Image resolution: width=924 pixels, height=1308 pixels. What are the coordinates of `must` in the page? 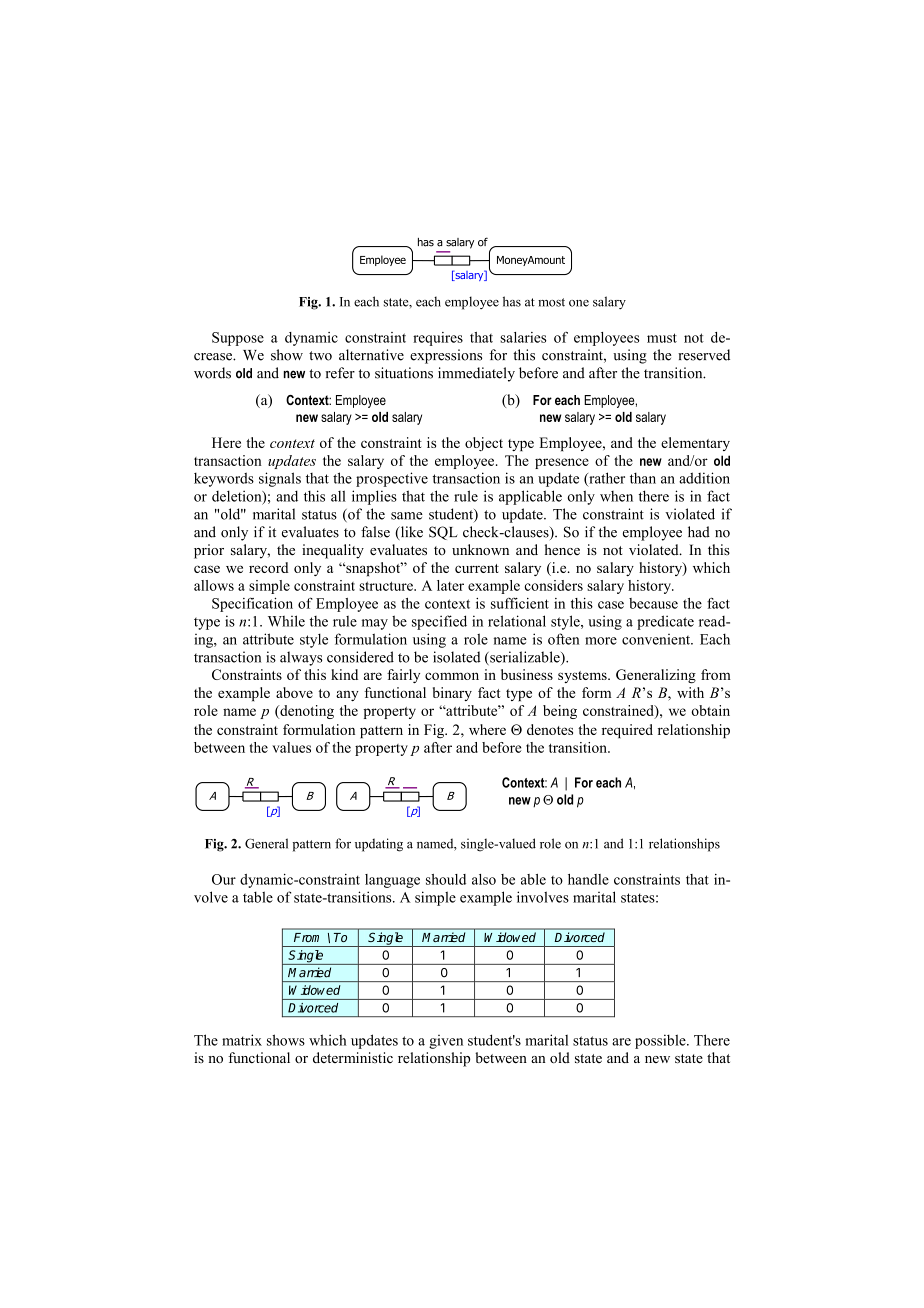 It's located at (662, 338).
